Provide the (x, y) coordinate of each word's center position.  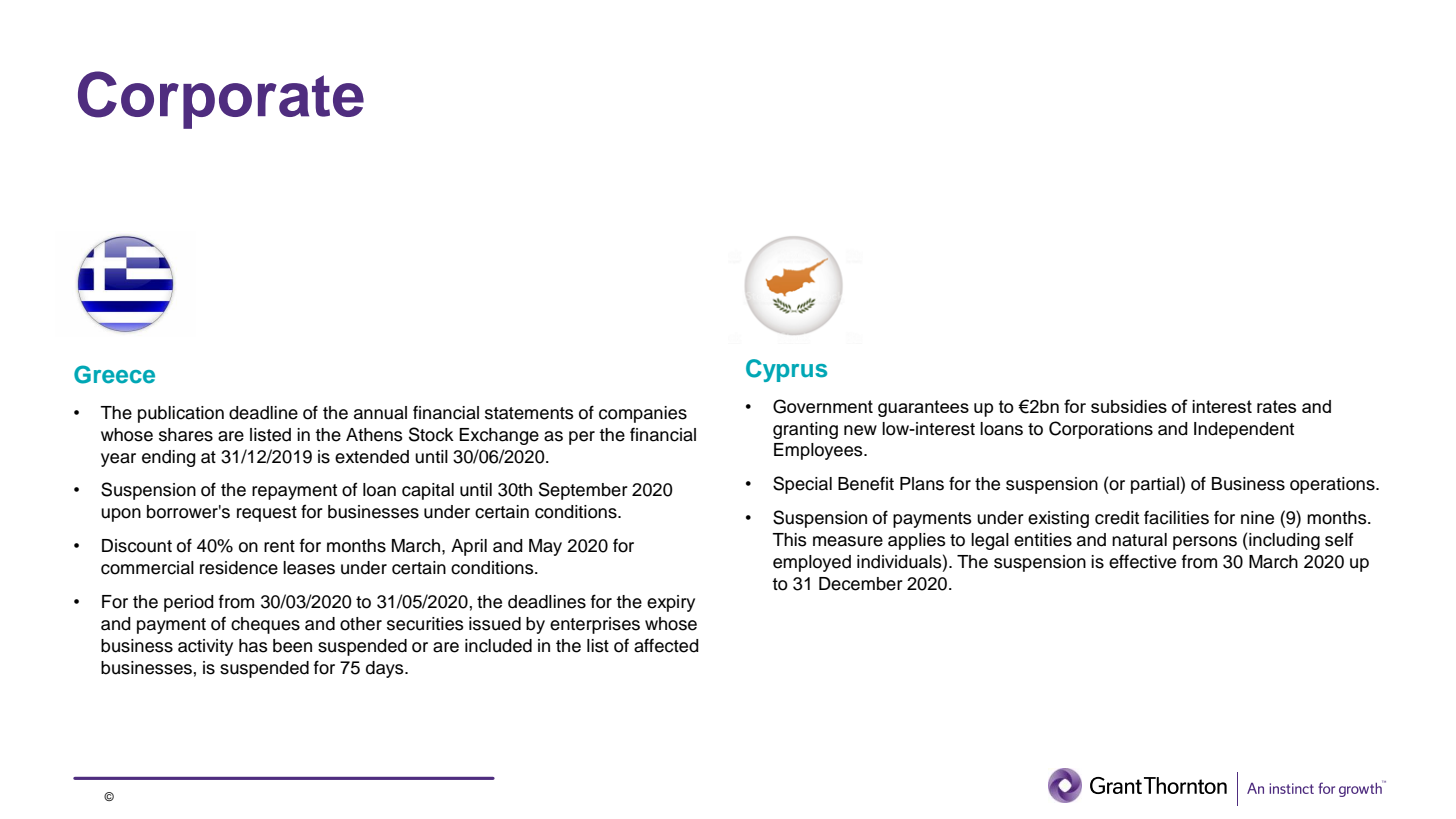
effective (1142, 561)
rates (1276, 406)
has (253, 646)
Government (823, 406)
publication (181, 414)
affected (666, 645)
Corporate (221, 100)
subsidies (1129, 406)
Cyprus (786, 370)
